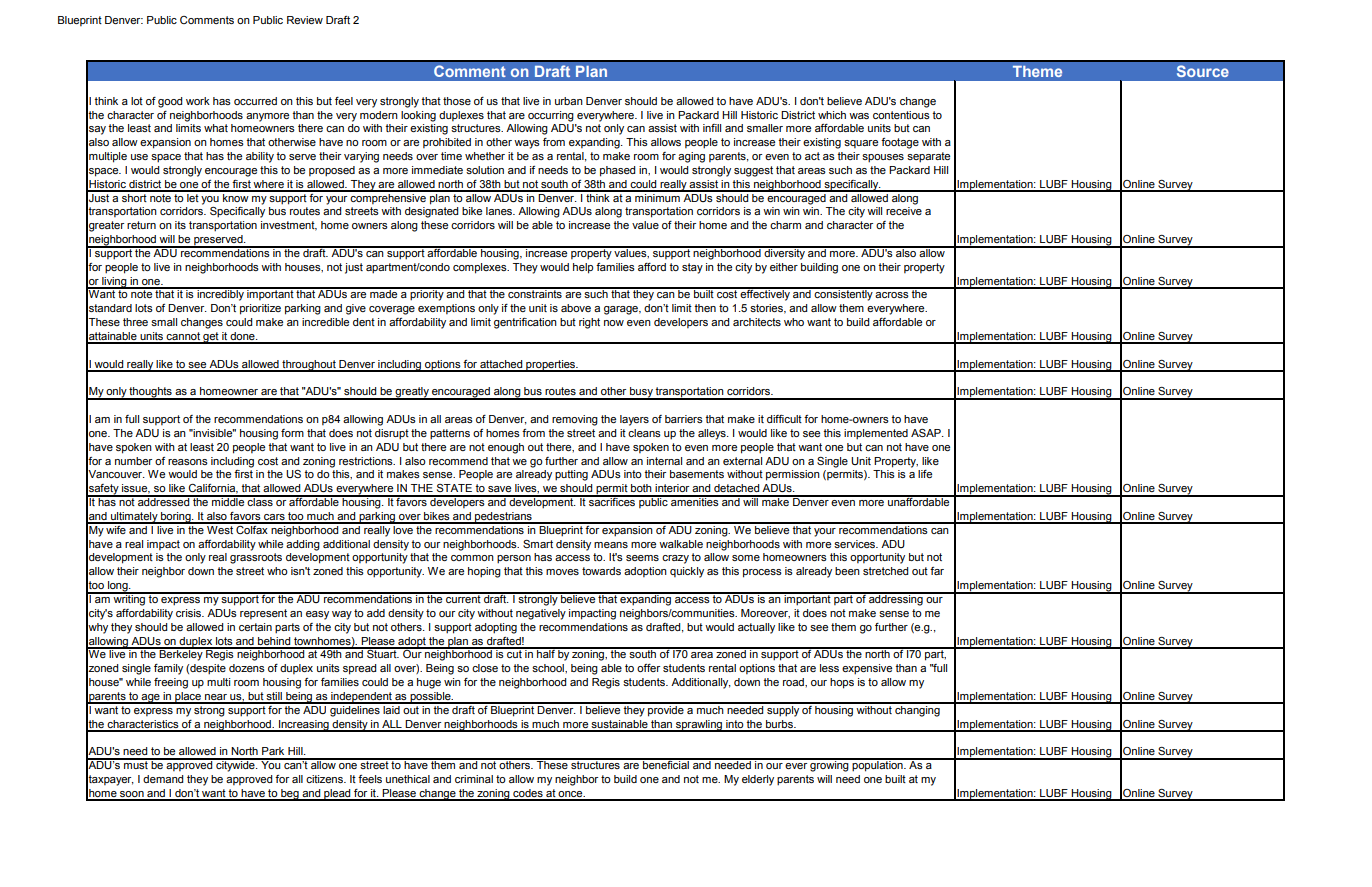 The image size is (1372, 887). Describe the element at coordinates (692, 268) in the document. I see `stay` at that location.
